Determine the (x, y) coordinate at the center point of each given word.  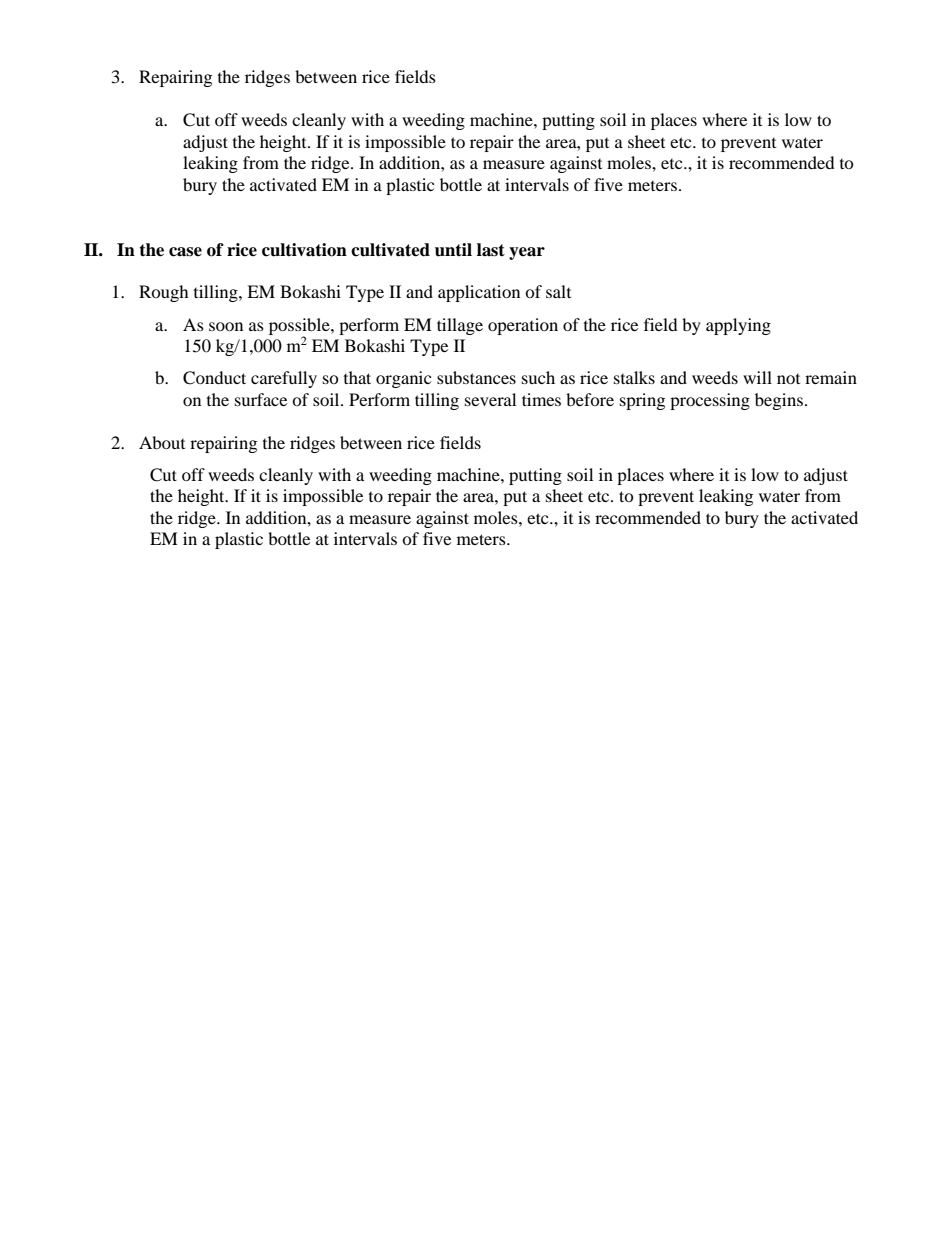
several (490, 399)
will (757, 377)
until (453, 250)
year (527, 253)
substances (476, 377)
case (185, 252)
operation (523, 326)
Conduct (214, 378)
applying (738, 326)
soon (226, 326)
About (162, 442)
